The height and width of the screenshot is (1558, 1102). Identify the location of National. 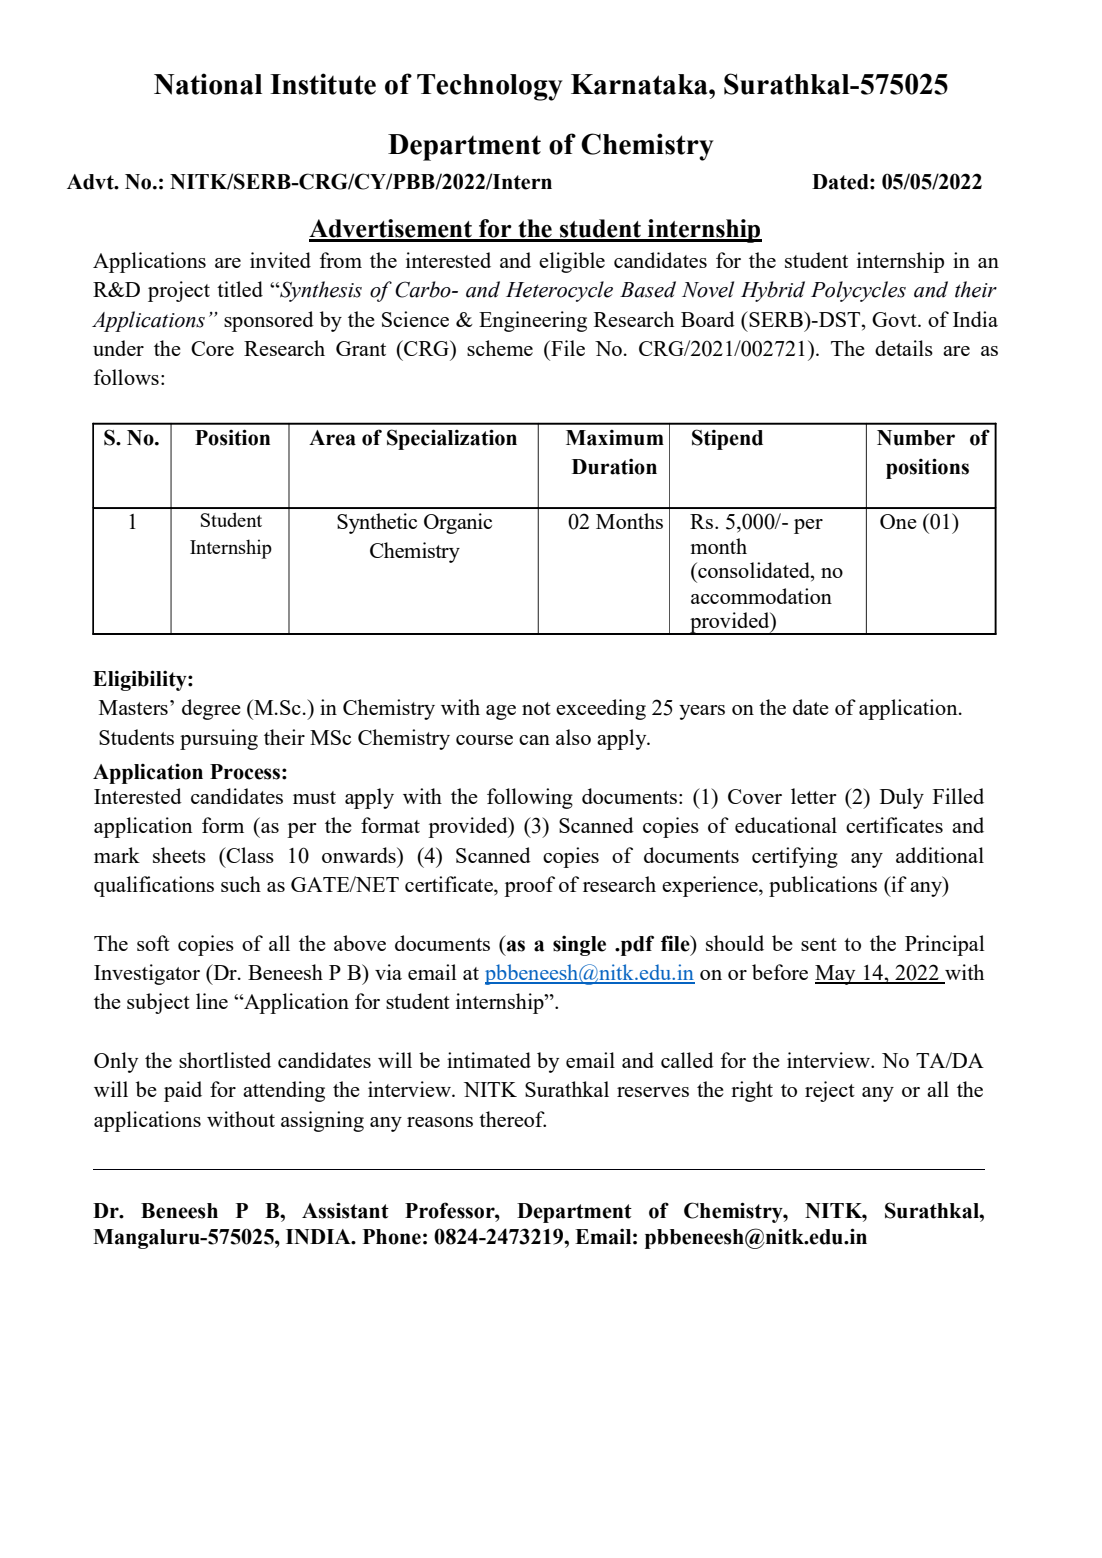
(208, 84).
